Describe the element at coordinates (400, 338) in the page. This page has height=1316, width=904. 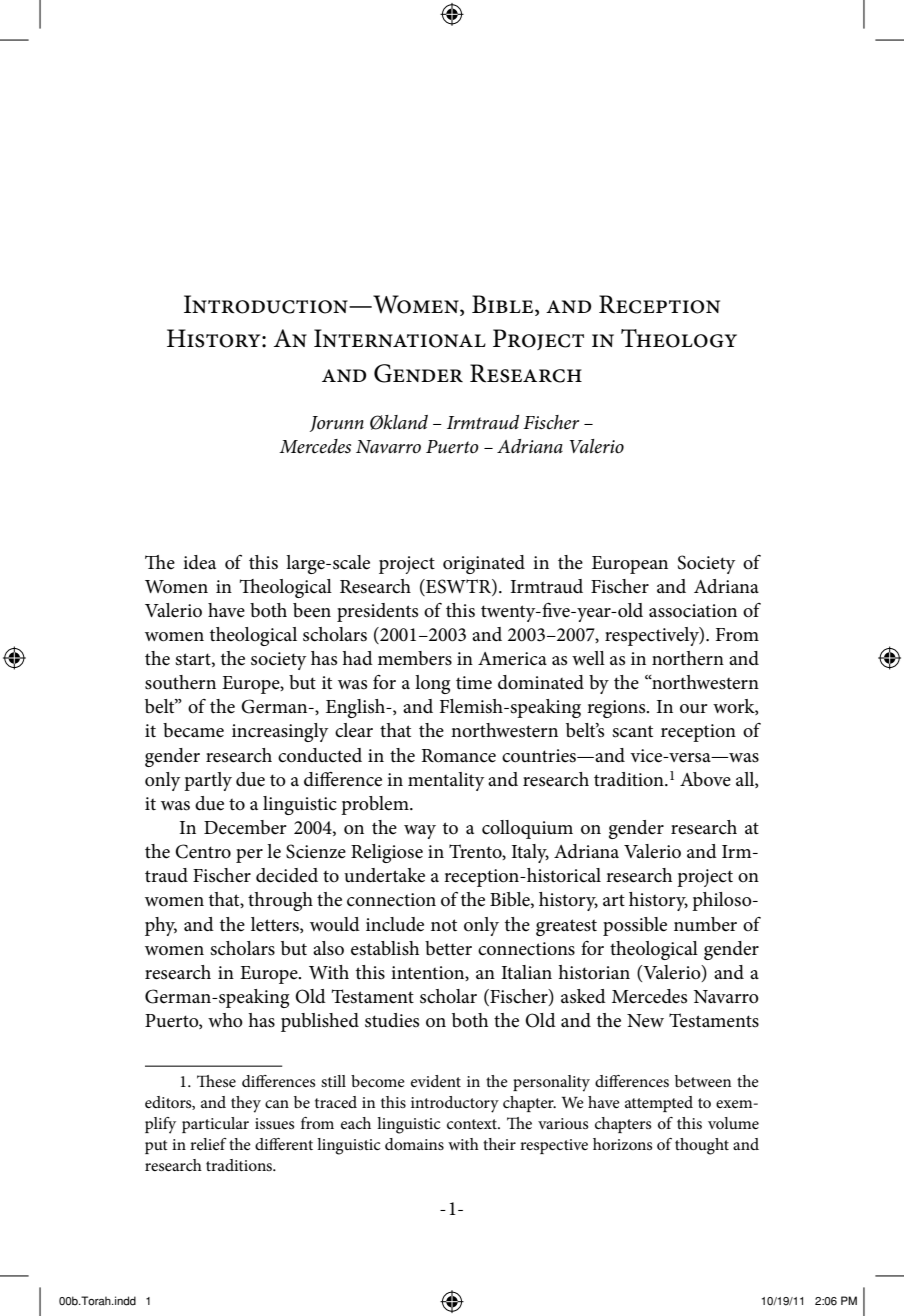
I see `International` at that location.
